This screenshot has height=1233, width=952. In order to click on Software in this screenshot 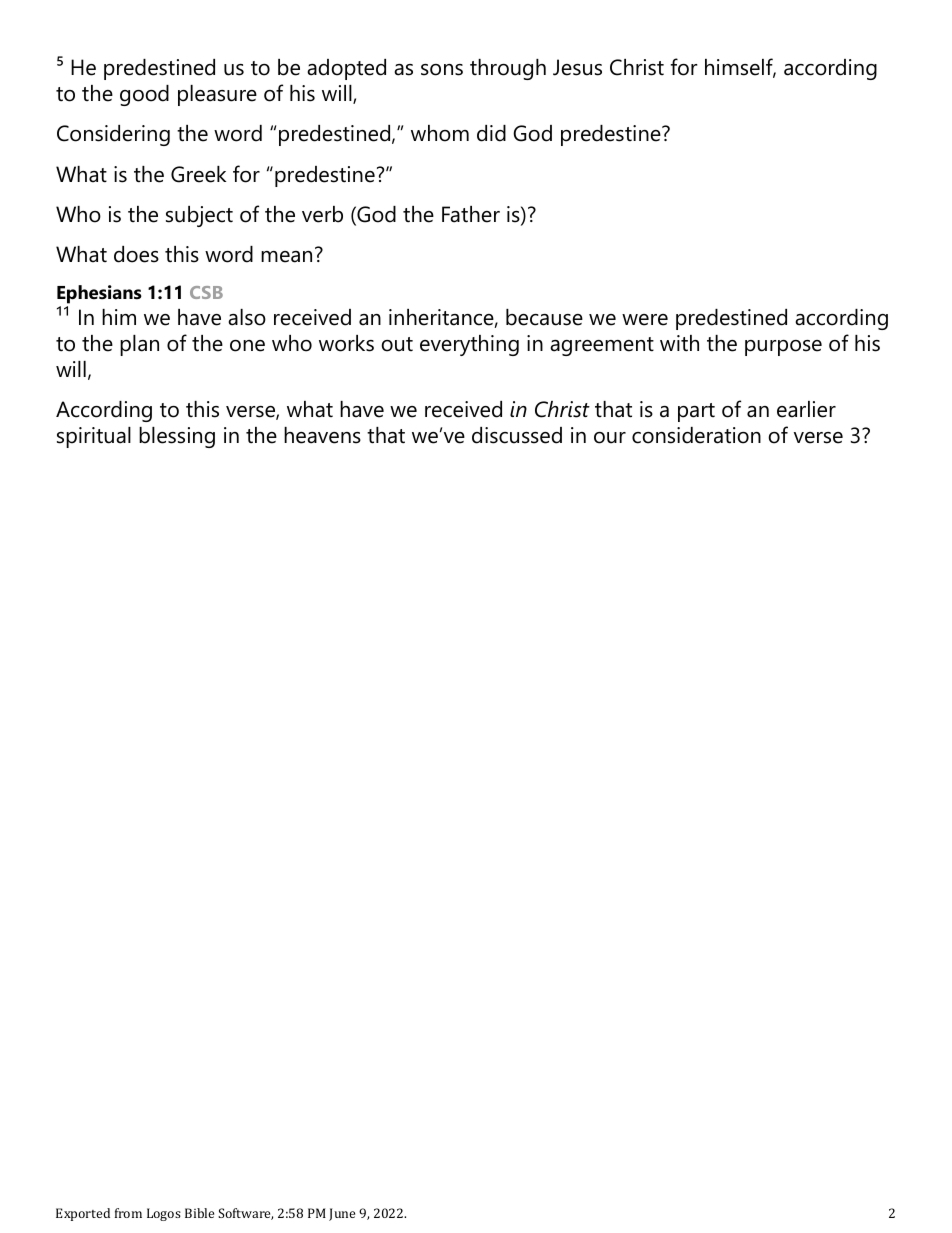, I will do `click(245, 1214)`.
